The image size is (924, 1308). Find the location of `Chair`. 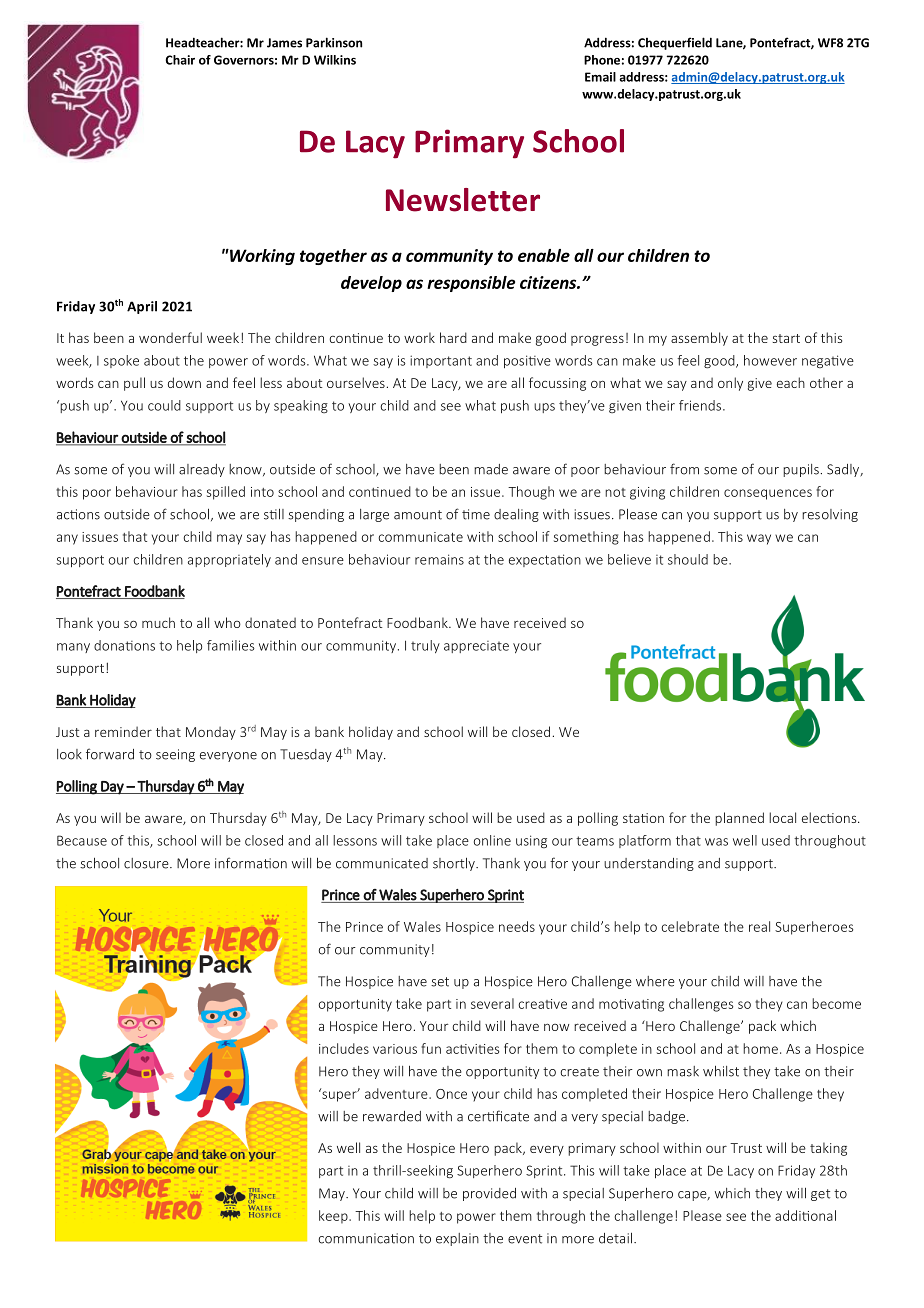

Chair is located at coordinates (180, 60).
